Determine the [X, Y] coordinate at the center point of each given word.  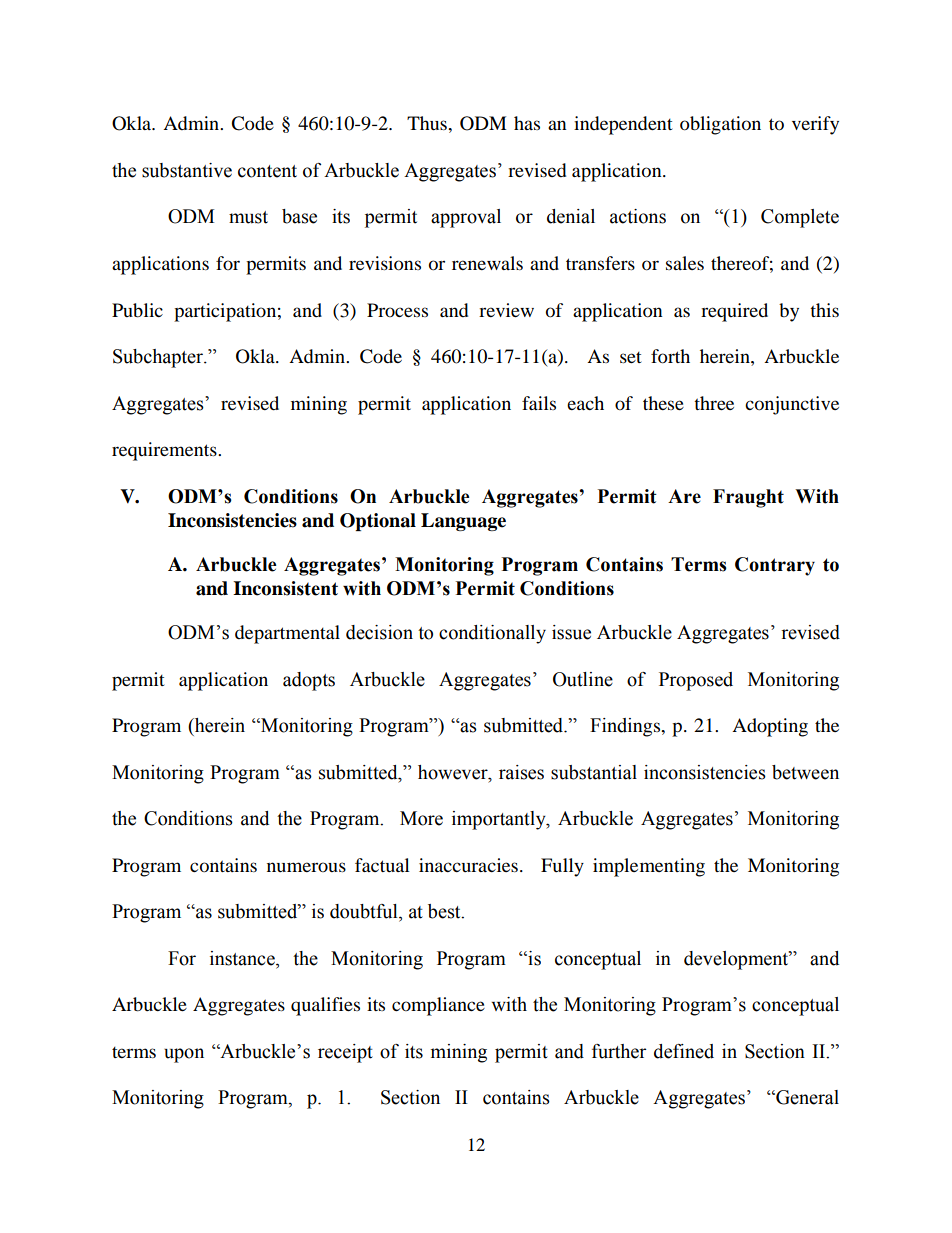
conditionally [492, 634]
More [421, 818]
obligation [720, 125]
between [805, 772]
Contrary [775, 566]
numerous [306, 867]
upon [184, 1055]
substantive [187, 170]
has [527, 123]
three [714, 403]
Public [137, 310]
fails [539, 403]
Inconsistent [285, 588]
